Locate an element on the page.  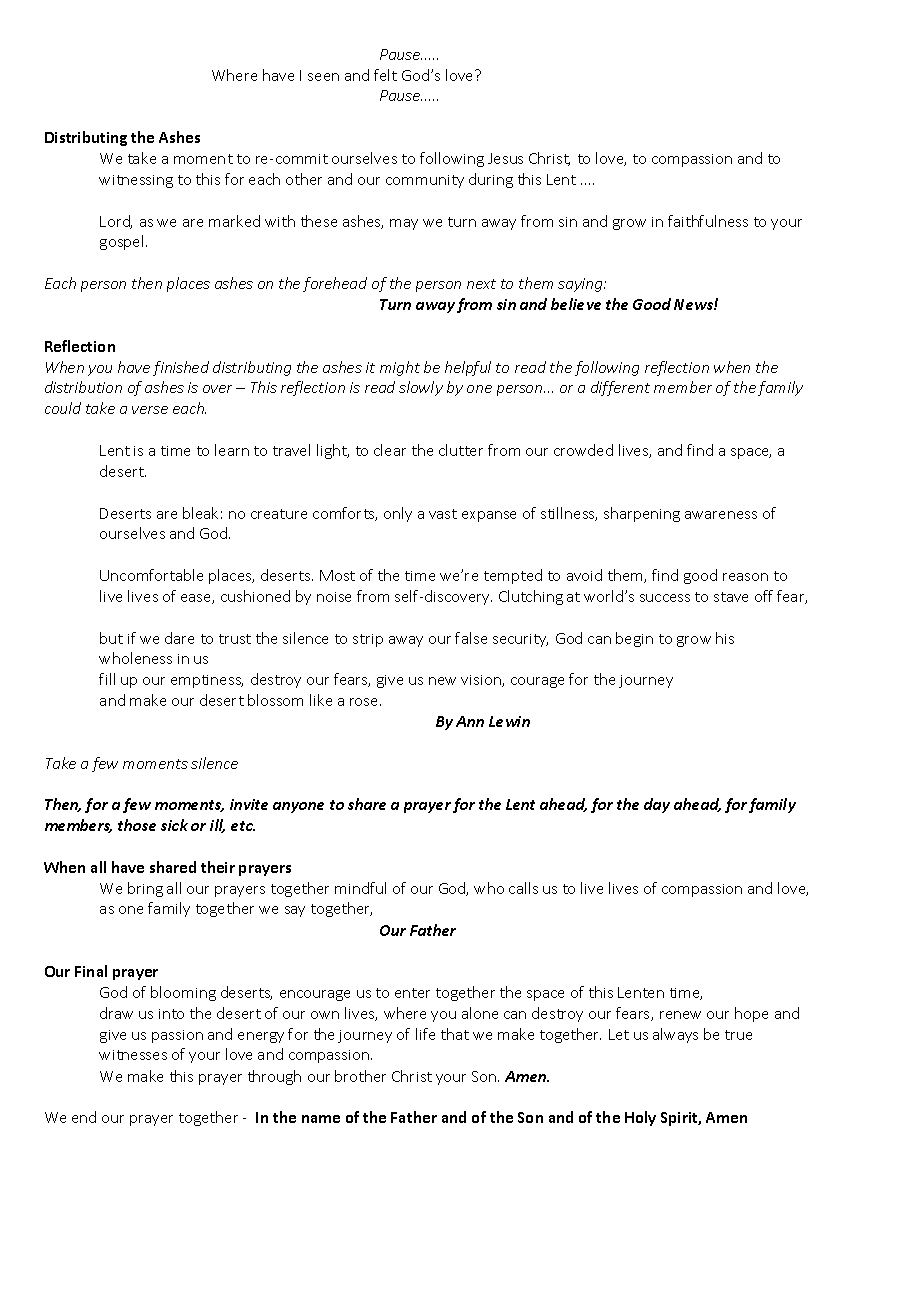
might is located at coordinates (400, 368).
